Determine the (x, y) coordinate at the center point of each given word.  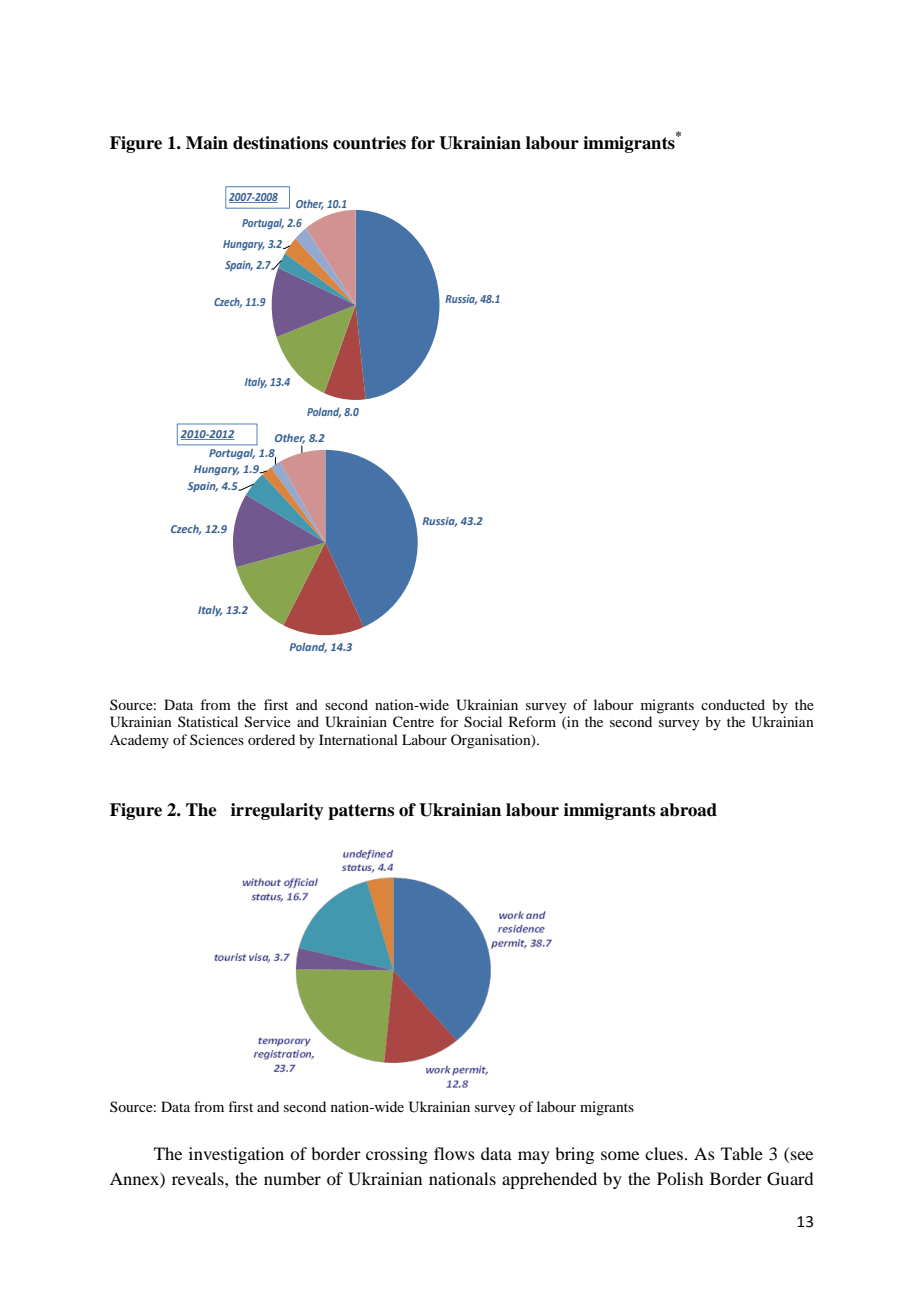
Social (483, 722)
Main (207, 143)
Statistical (208, 721)
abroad (688, 810)
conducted (733, 704)
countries (369, 143)
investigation (236, 1155)
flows (454, 1153)
